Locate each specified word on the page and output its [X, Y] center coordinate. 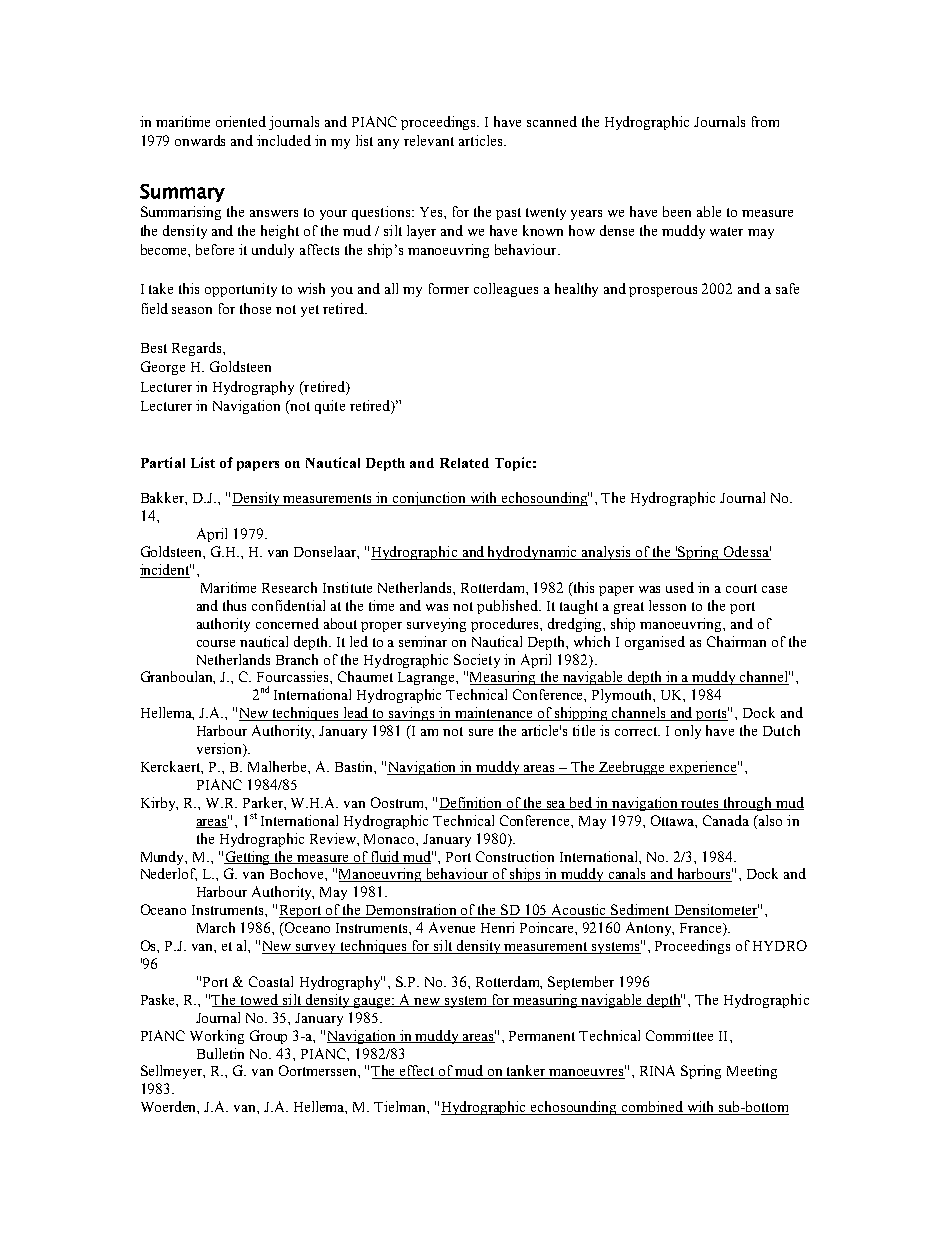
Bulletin [220, 1053]
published [509, 607]
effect [418, 1072]
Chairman [736, 641]
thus [234, 605]
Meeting [752, 1072]
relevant [429, 140]
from [765, 121]
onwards [200, 140]
